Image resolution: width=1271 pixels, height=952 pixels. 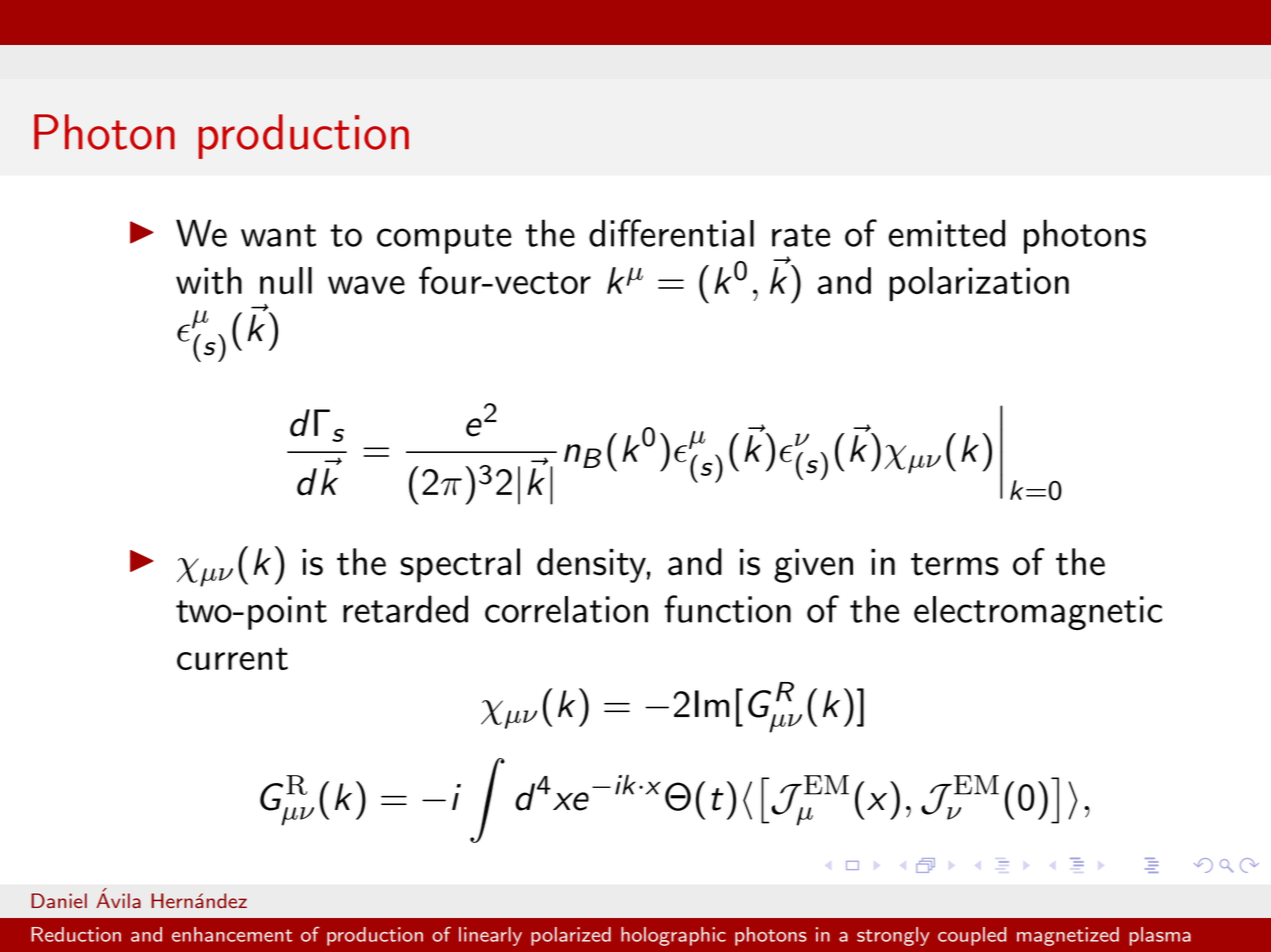 I want to click on current, so click(x=232, y=658).
